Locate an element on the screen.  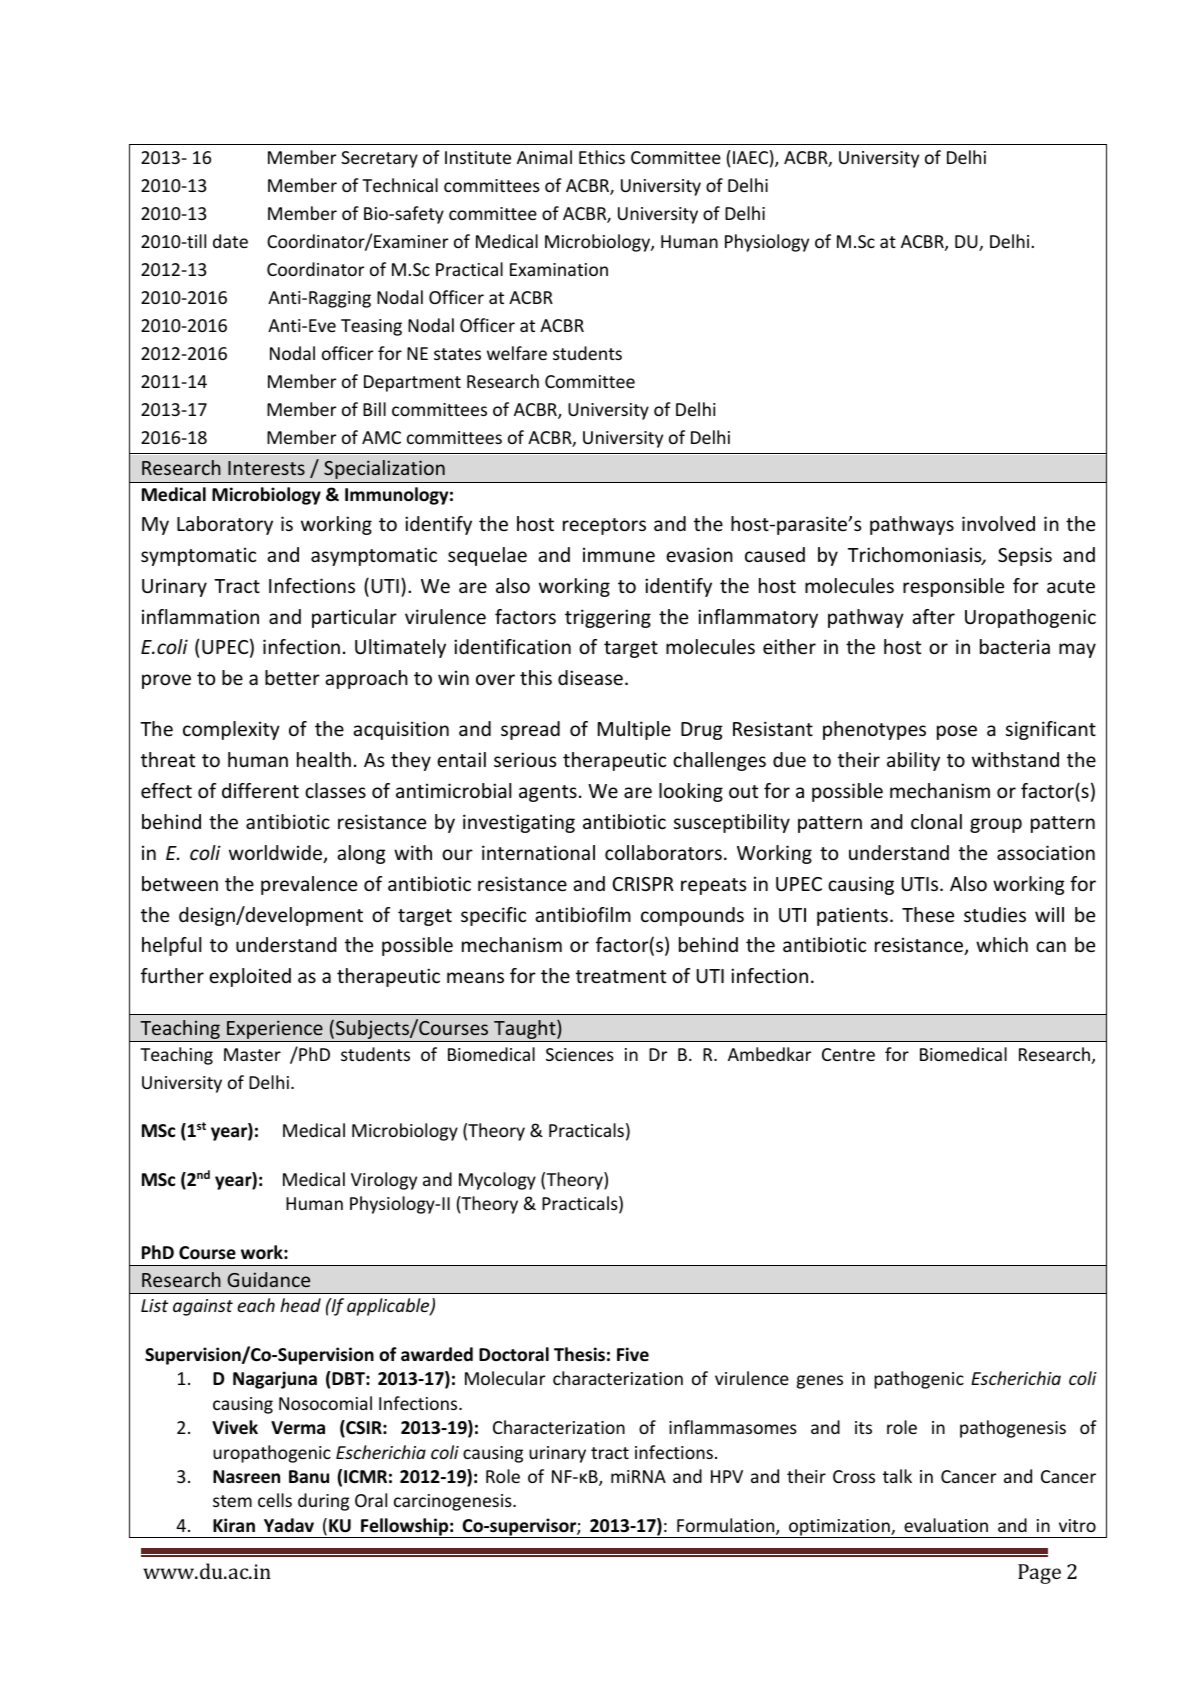
Sciences is located at coordinates (580, 1054).
